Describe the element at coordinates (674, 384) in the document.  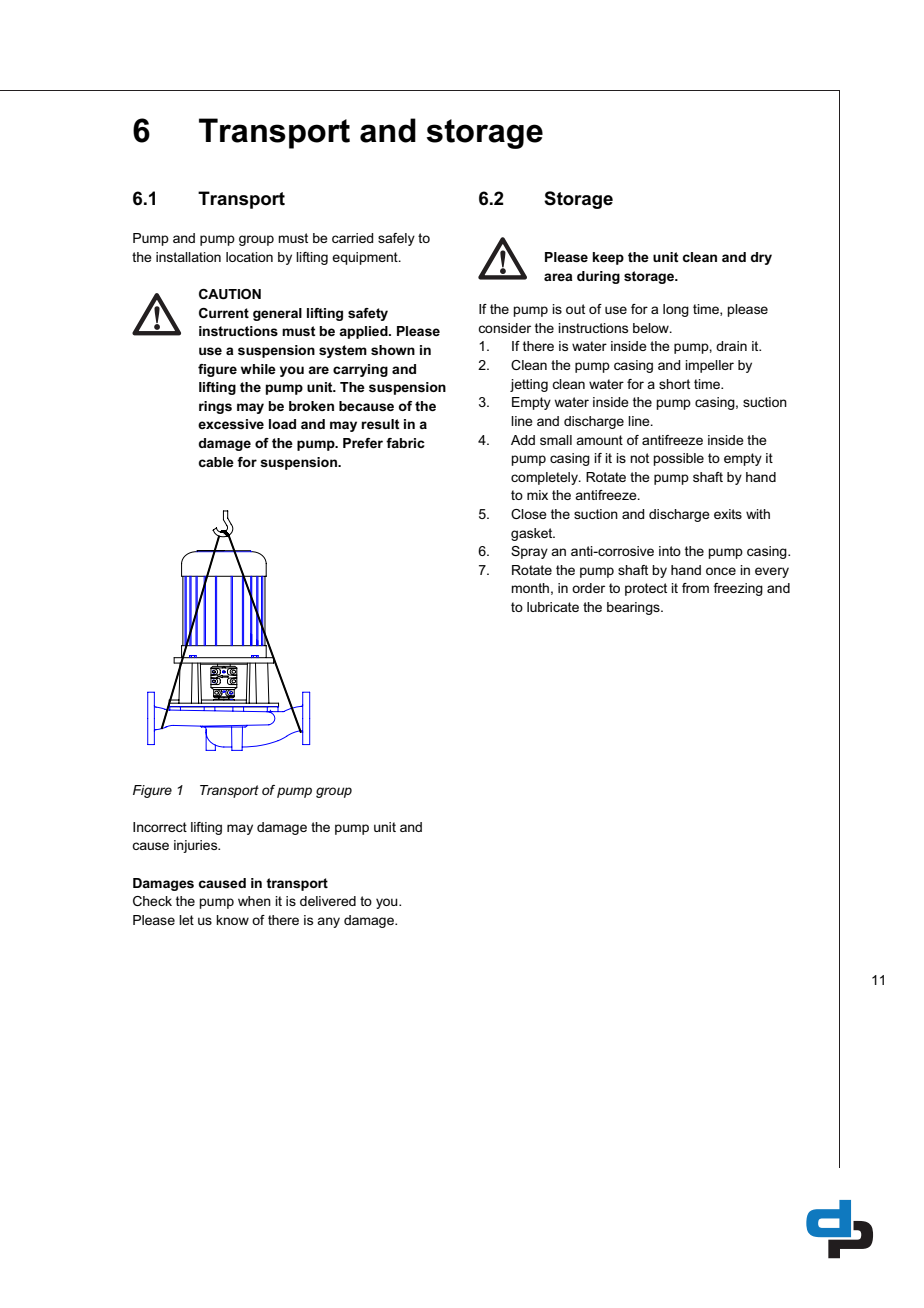
I see `short` at that location.
